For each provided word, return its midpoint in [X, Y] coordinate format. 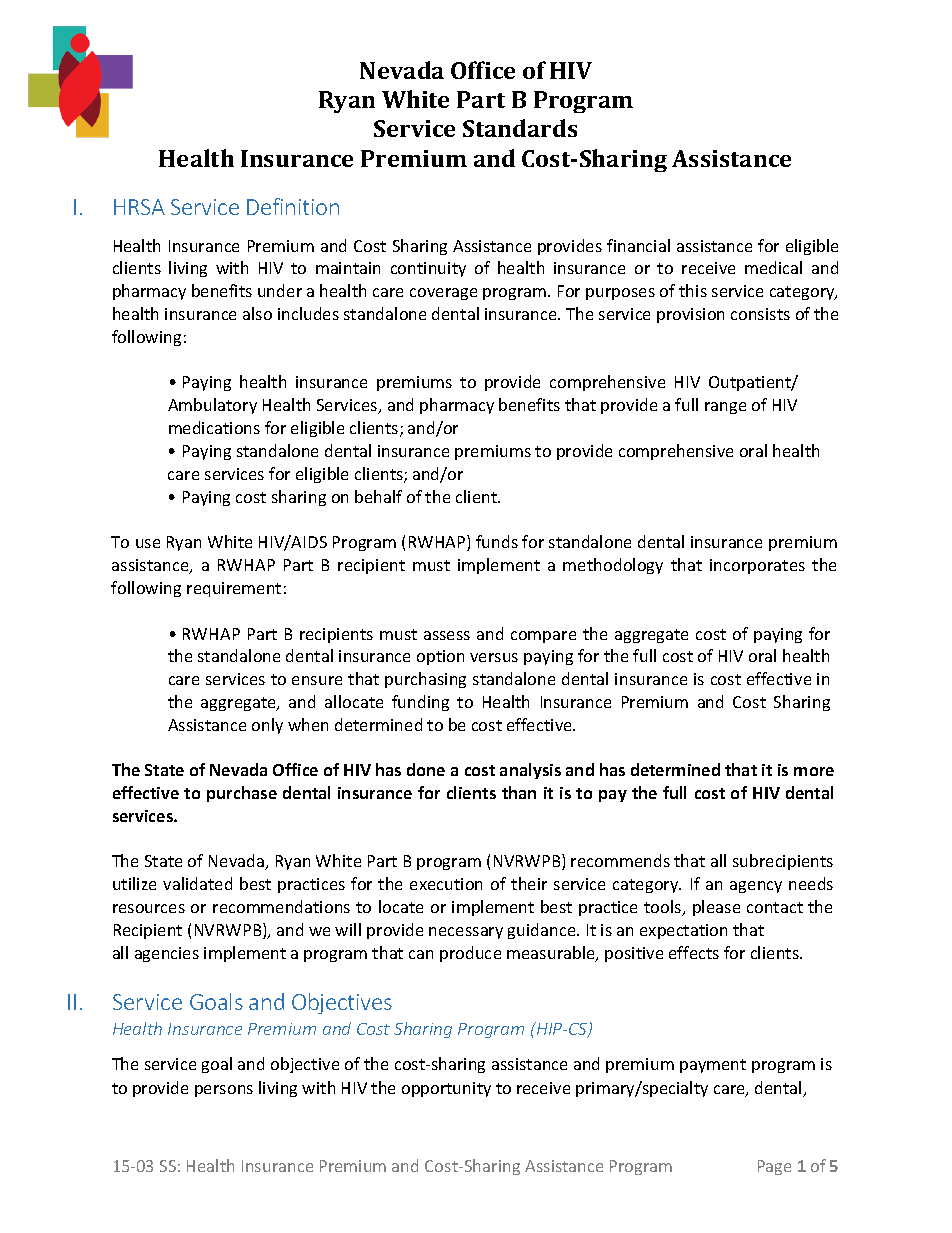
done [426, 769]
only [267, 726]
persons [224, 1091]
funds [497, 541]
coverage [443, 294]
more [814, 771]
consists [760, 314]
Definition [293, 206]
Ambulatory [212, 406]
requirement [234, 589]
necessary [466, 933]
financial [638, 245]
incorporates [757, 566]
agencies [167, 954]
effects [694, 952]
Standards [520, 128]
